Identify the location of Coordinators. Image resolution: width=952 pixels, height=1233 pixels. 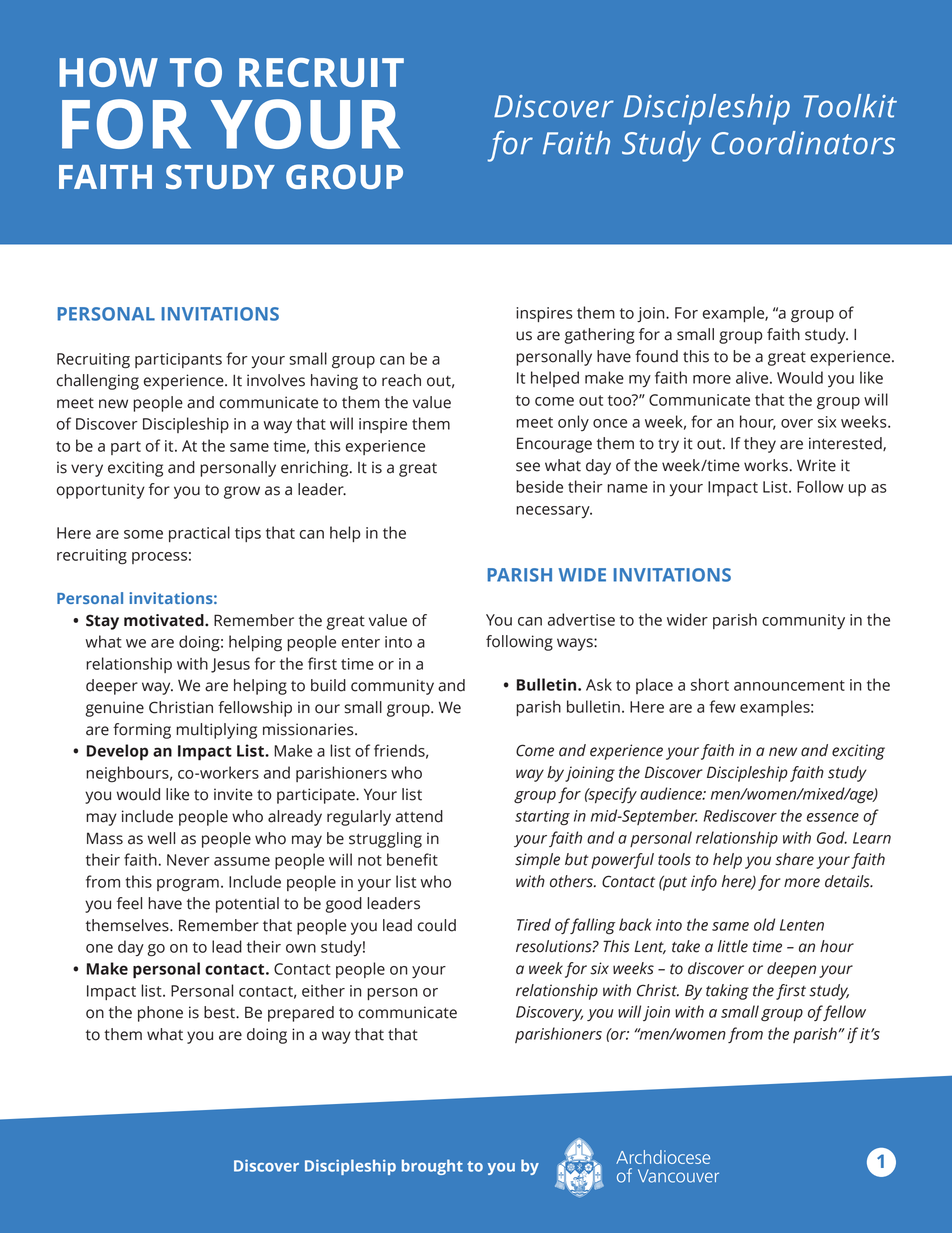
(803, 143).
